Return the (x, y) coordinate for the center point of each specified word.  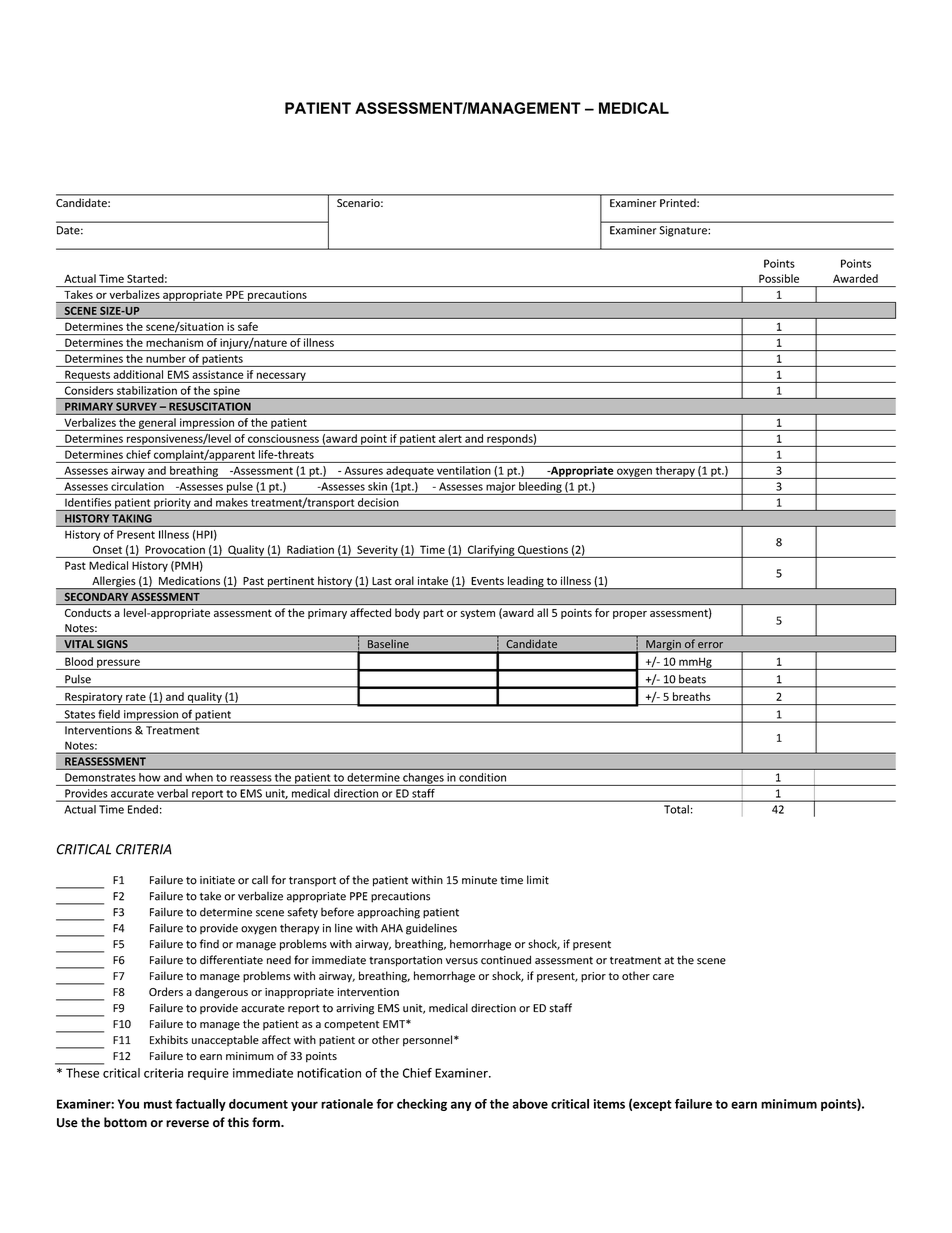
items (609, 1104)
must (158, 1104)
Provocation (175, 549)
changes (423, 779)
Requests (87, 376)
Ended (143, 809)
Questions (543, 550)
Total (676, 809)
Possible (779, 278)
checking (422, 1105)
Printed (679, 203)
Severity (377, 551)
